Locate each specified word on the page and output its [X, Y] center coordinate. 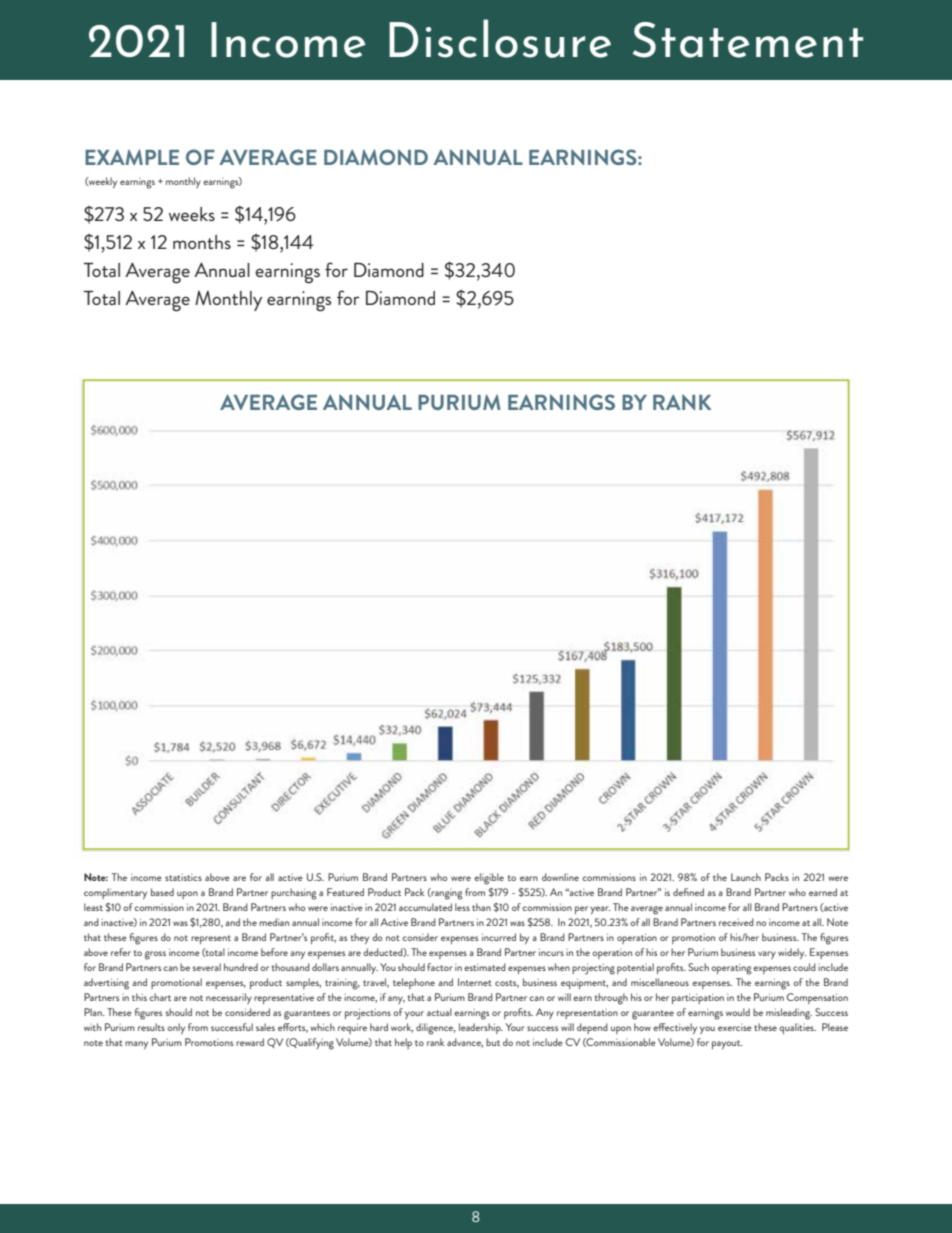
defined [688, 892]
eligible [489, 879]
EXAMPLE [132, 157]
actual [439, 1012]
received [736, 922]
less [462, 907]
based [162, 892]
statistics [183, 877]
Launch [746, 877]
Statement [748, 40]
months [202, 242]
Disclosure [500, 38]
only [176, 1028]
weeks [192, 214]
